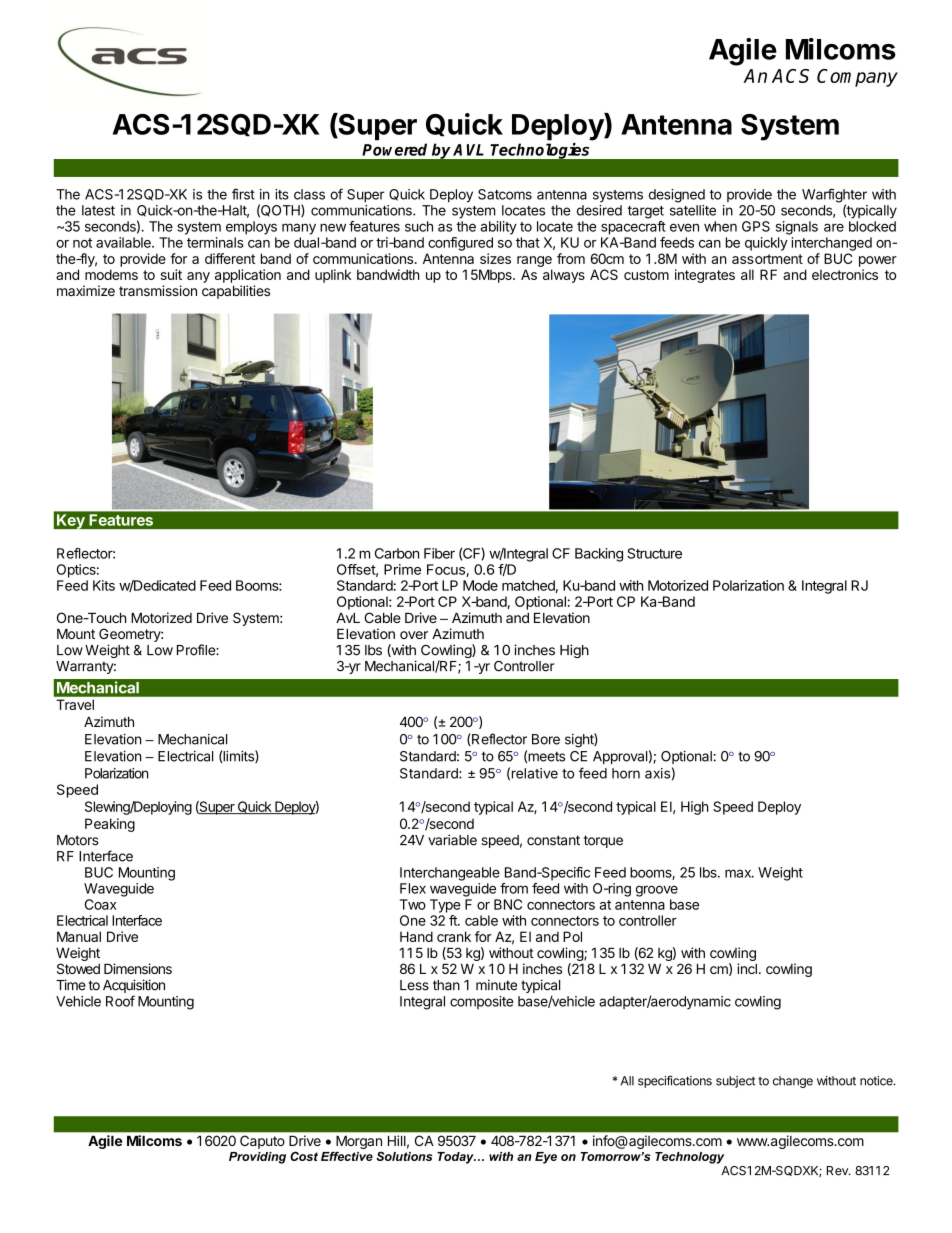  What do you see at coordinates (857, 78) in the document?
I see `Company` at bounding box center [857, 78].
